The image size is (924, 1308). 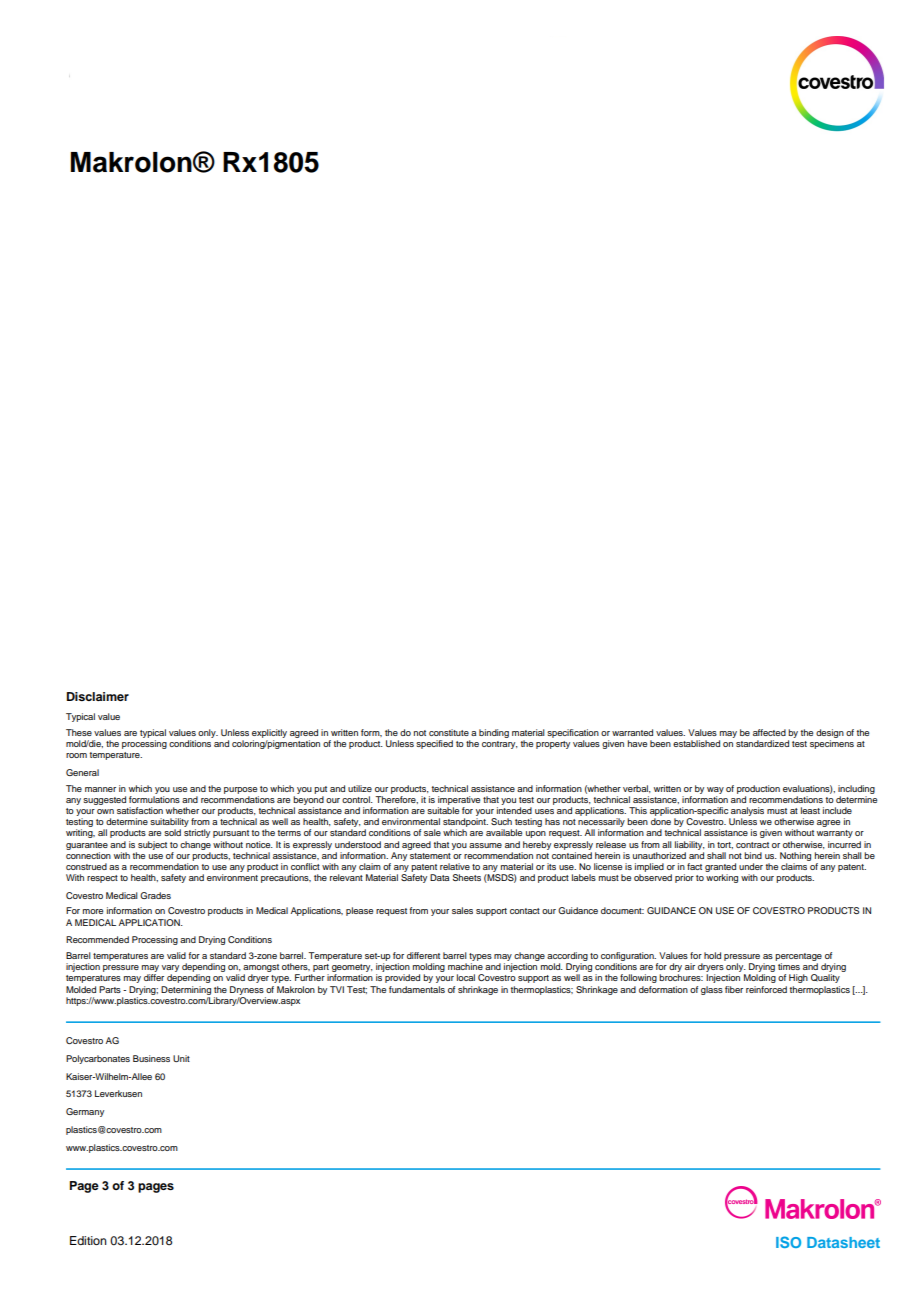 I want to click on ISO, so click(x=788, y=1242).
